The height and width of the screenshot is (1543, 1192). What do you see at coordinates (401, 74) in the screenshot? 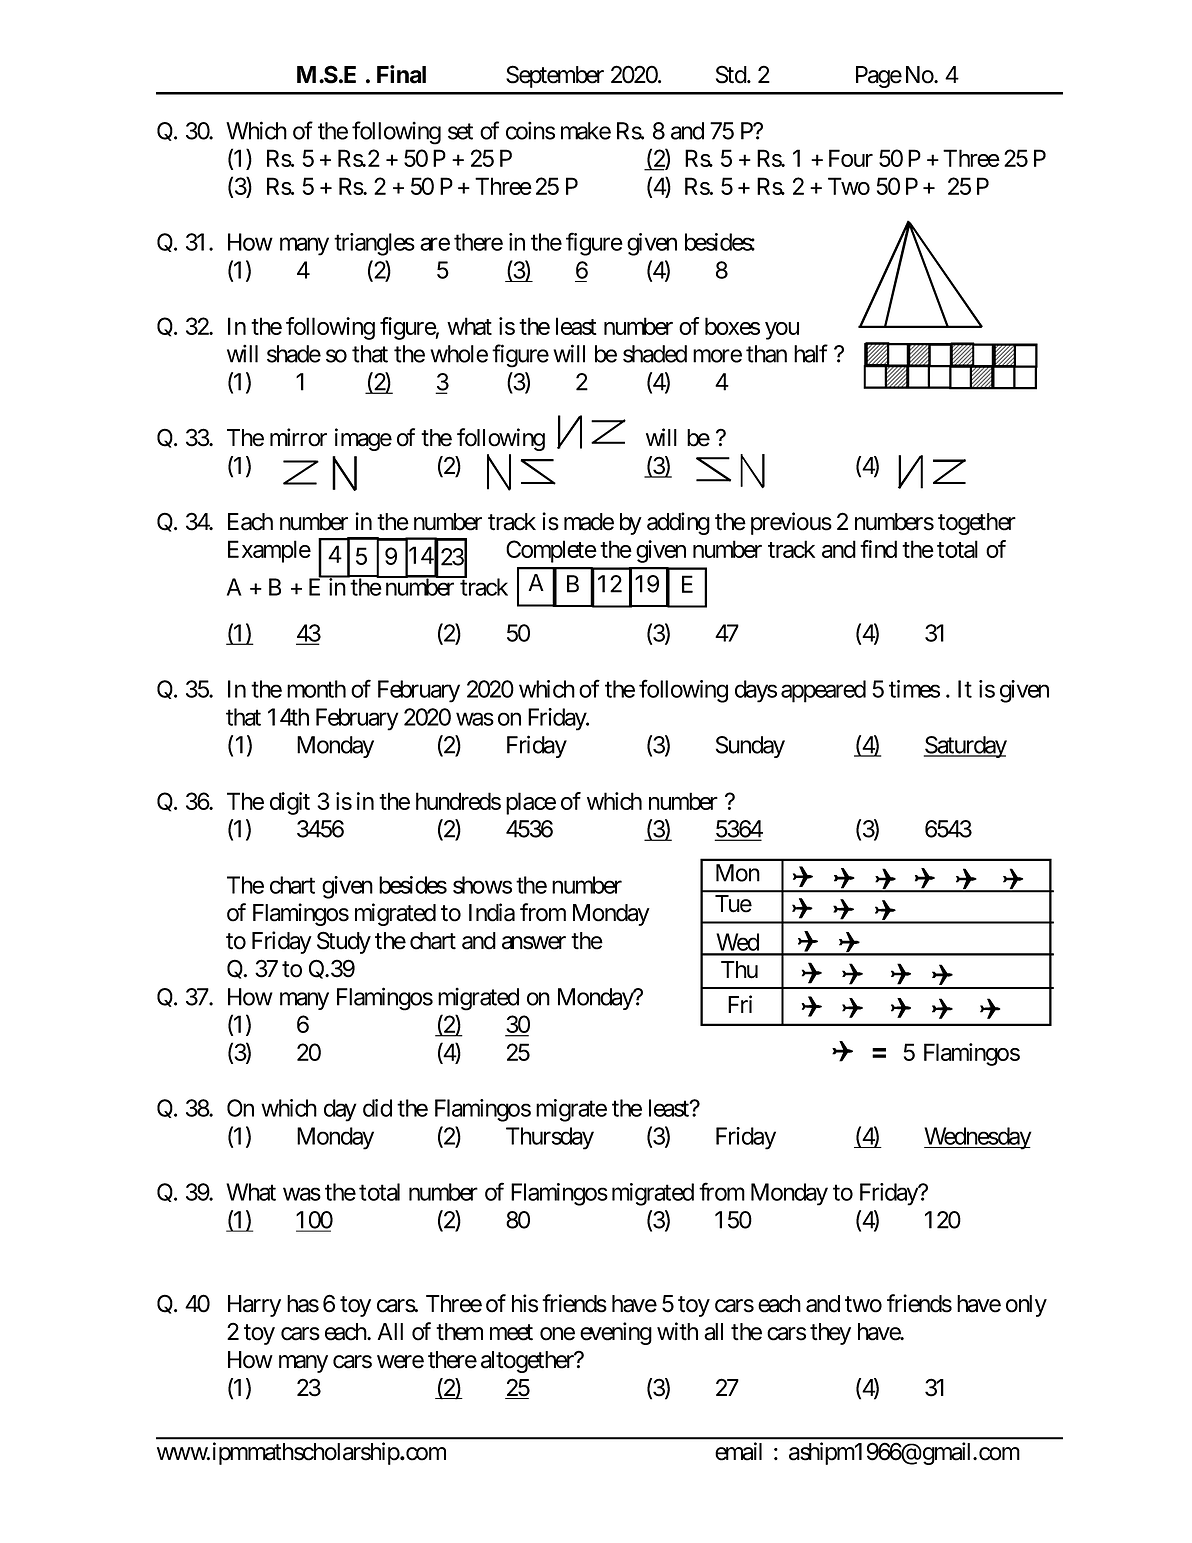
I see `Final` at bounding box center [401, 74].
